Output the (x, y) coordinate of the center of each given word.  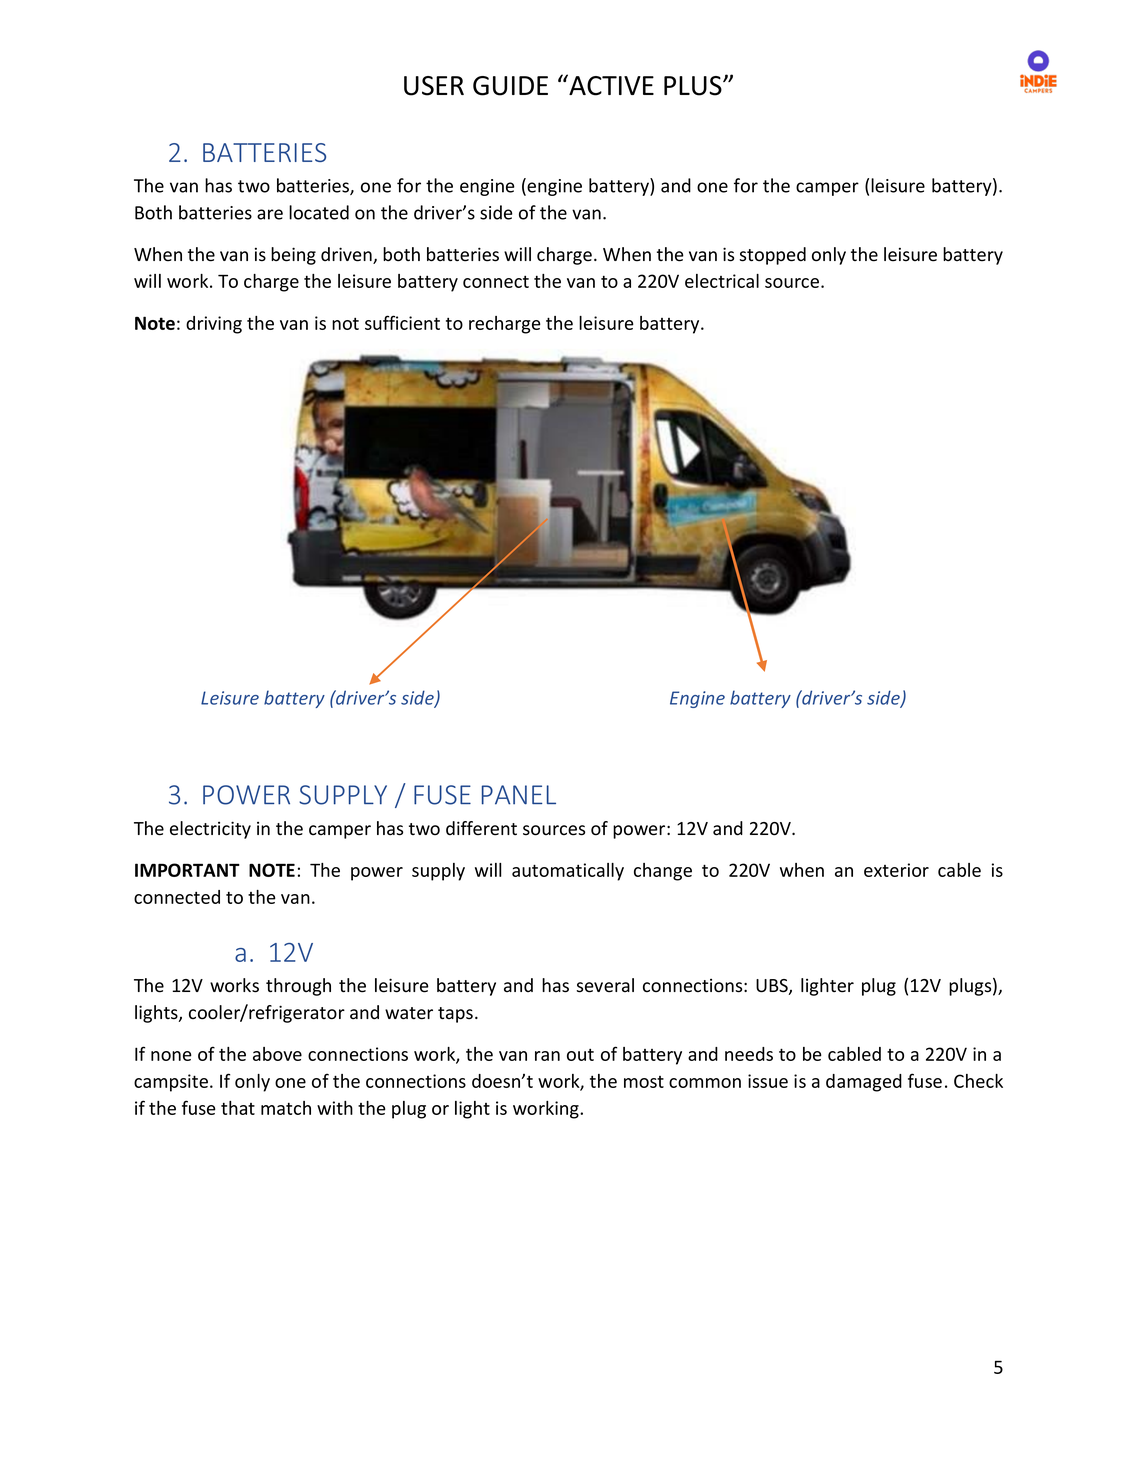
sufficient (402, 322)
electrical (722, 281)
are (270, 214)
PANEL (519, 795)
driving (214, 325)
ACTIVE (610, 85)
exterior (896, 870)
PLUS (694, 86)
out (580, 1054)
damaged (864, 1083)
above (277, 1054)
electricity (210, 830)
